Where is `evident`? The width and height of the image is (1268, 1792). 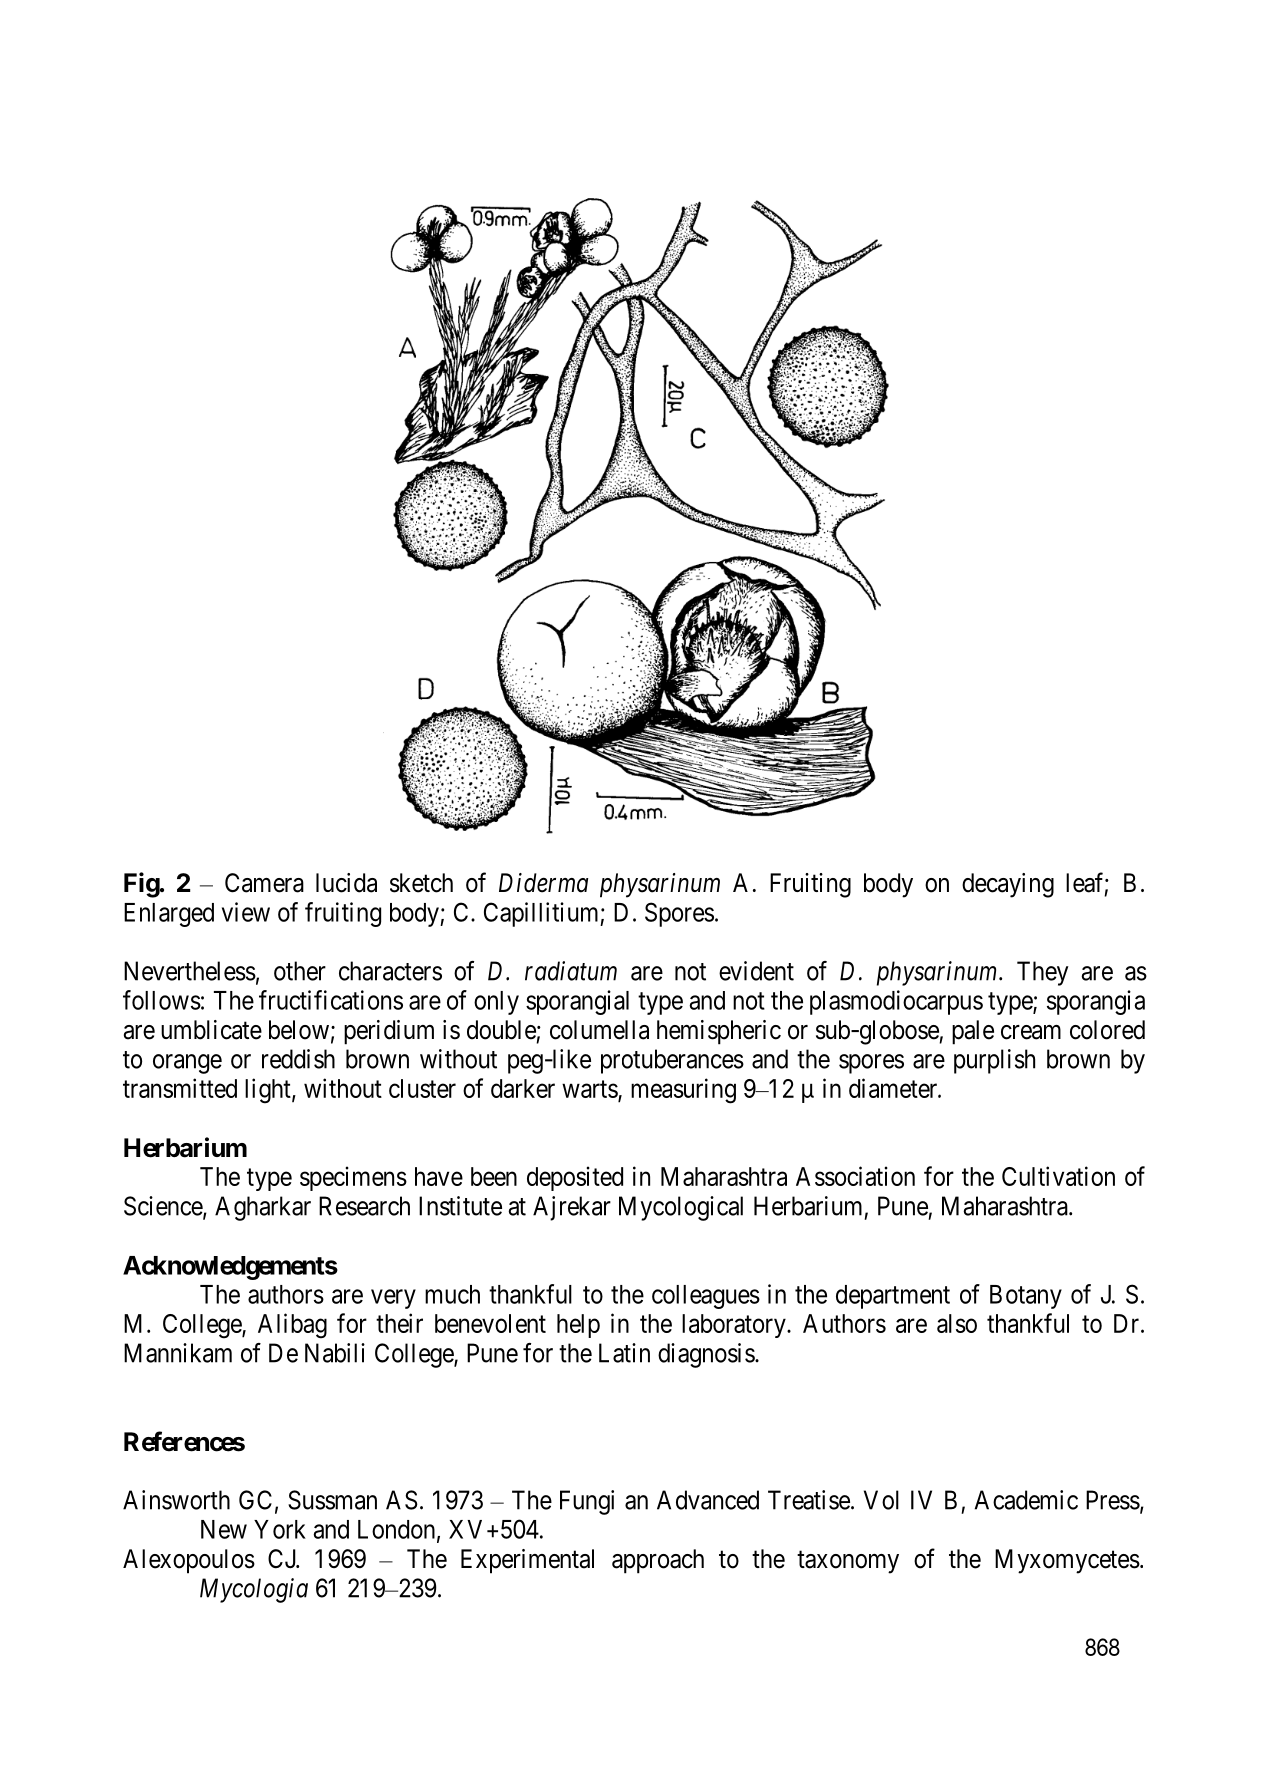
evident is located at coordinates (756, 971).
